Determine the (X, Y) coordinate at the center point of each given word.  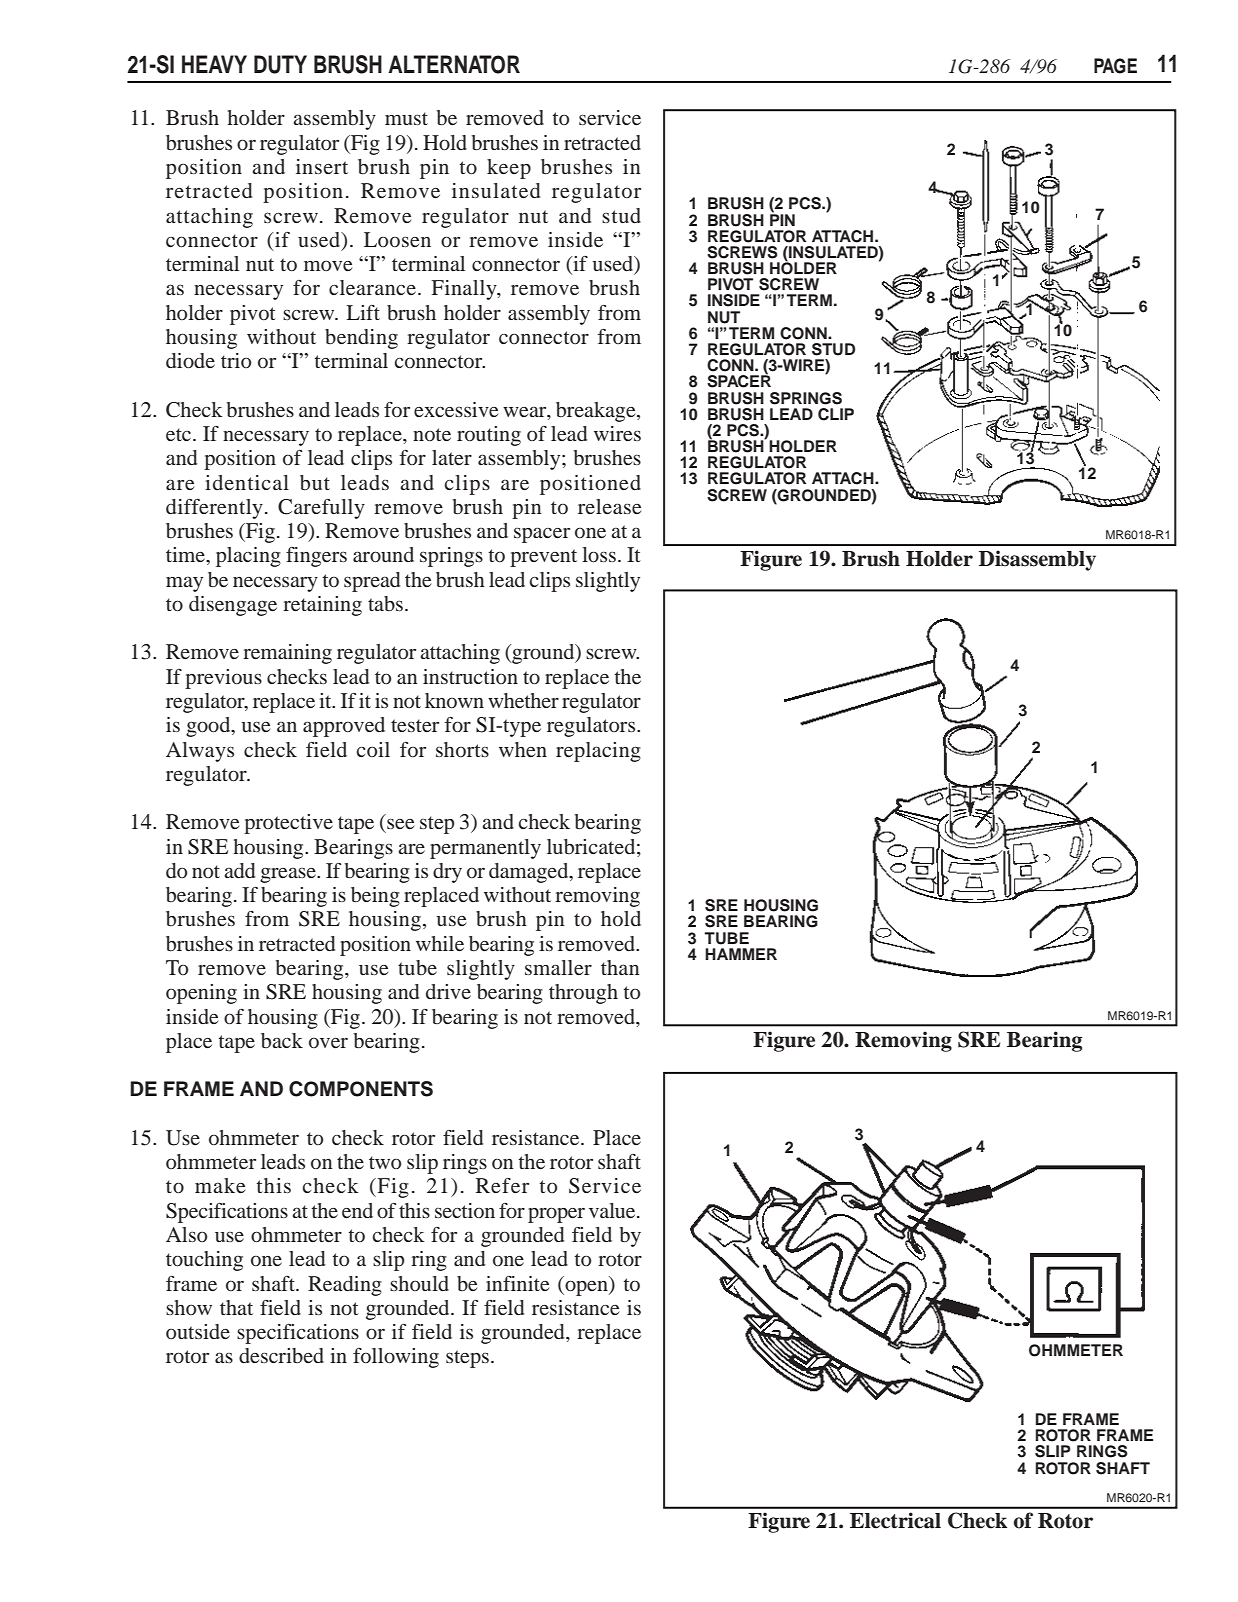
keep (509, 169)
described (281, 1355)
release (609, 506)
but (315, 483)
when (523, 749)
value (613, 1210)
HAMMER (741, 954)
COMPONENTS (361, 1089)
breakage (597, 412)
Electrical (895, 1520)
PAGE (1115, 66)
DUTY (280, 64)
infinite (517, 1283)
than (620, 967)
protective (288, 824)
